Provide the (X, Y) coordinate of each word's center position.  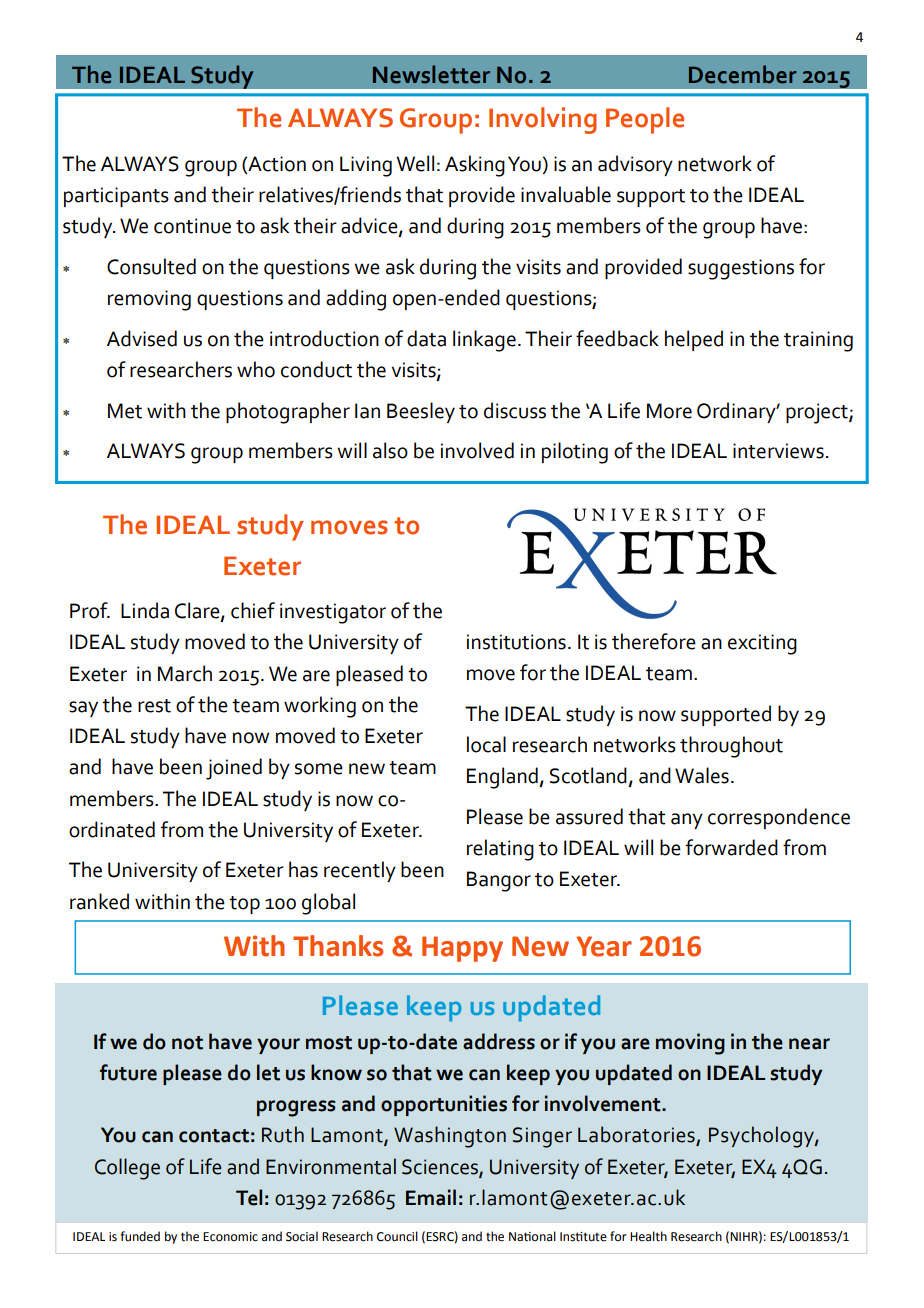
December (743, 74)
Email (431, 1197)
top (244, 905)
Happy (462, 949)
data (426, 338)
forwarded (732, 847)
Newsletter (431, 74)
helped (694, 340)
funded (140, 1236)
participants (116, 197)
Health (648, 1236)
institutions (516, 642)
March (185, 673)
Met (125, 411)
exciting (762, 644)
